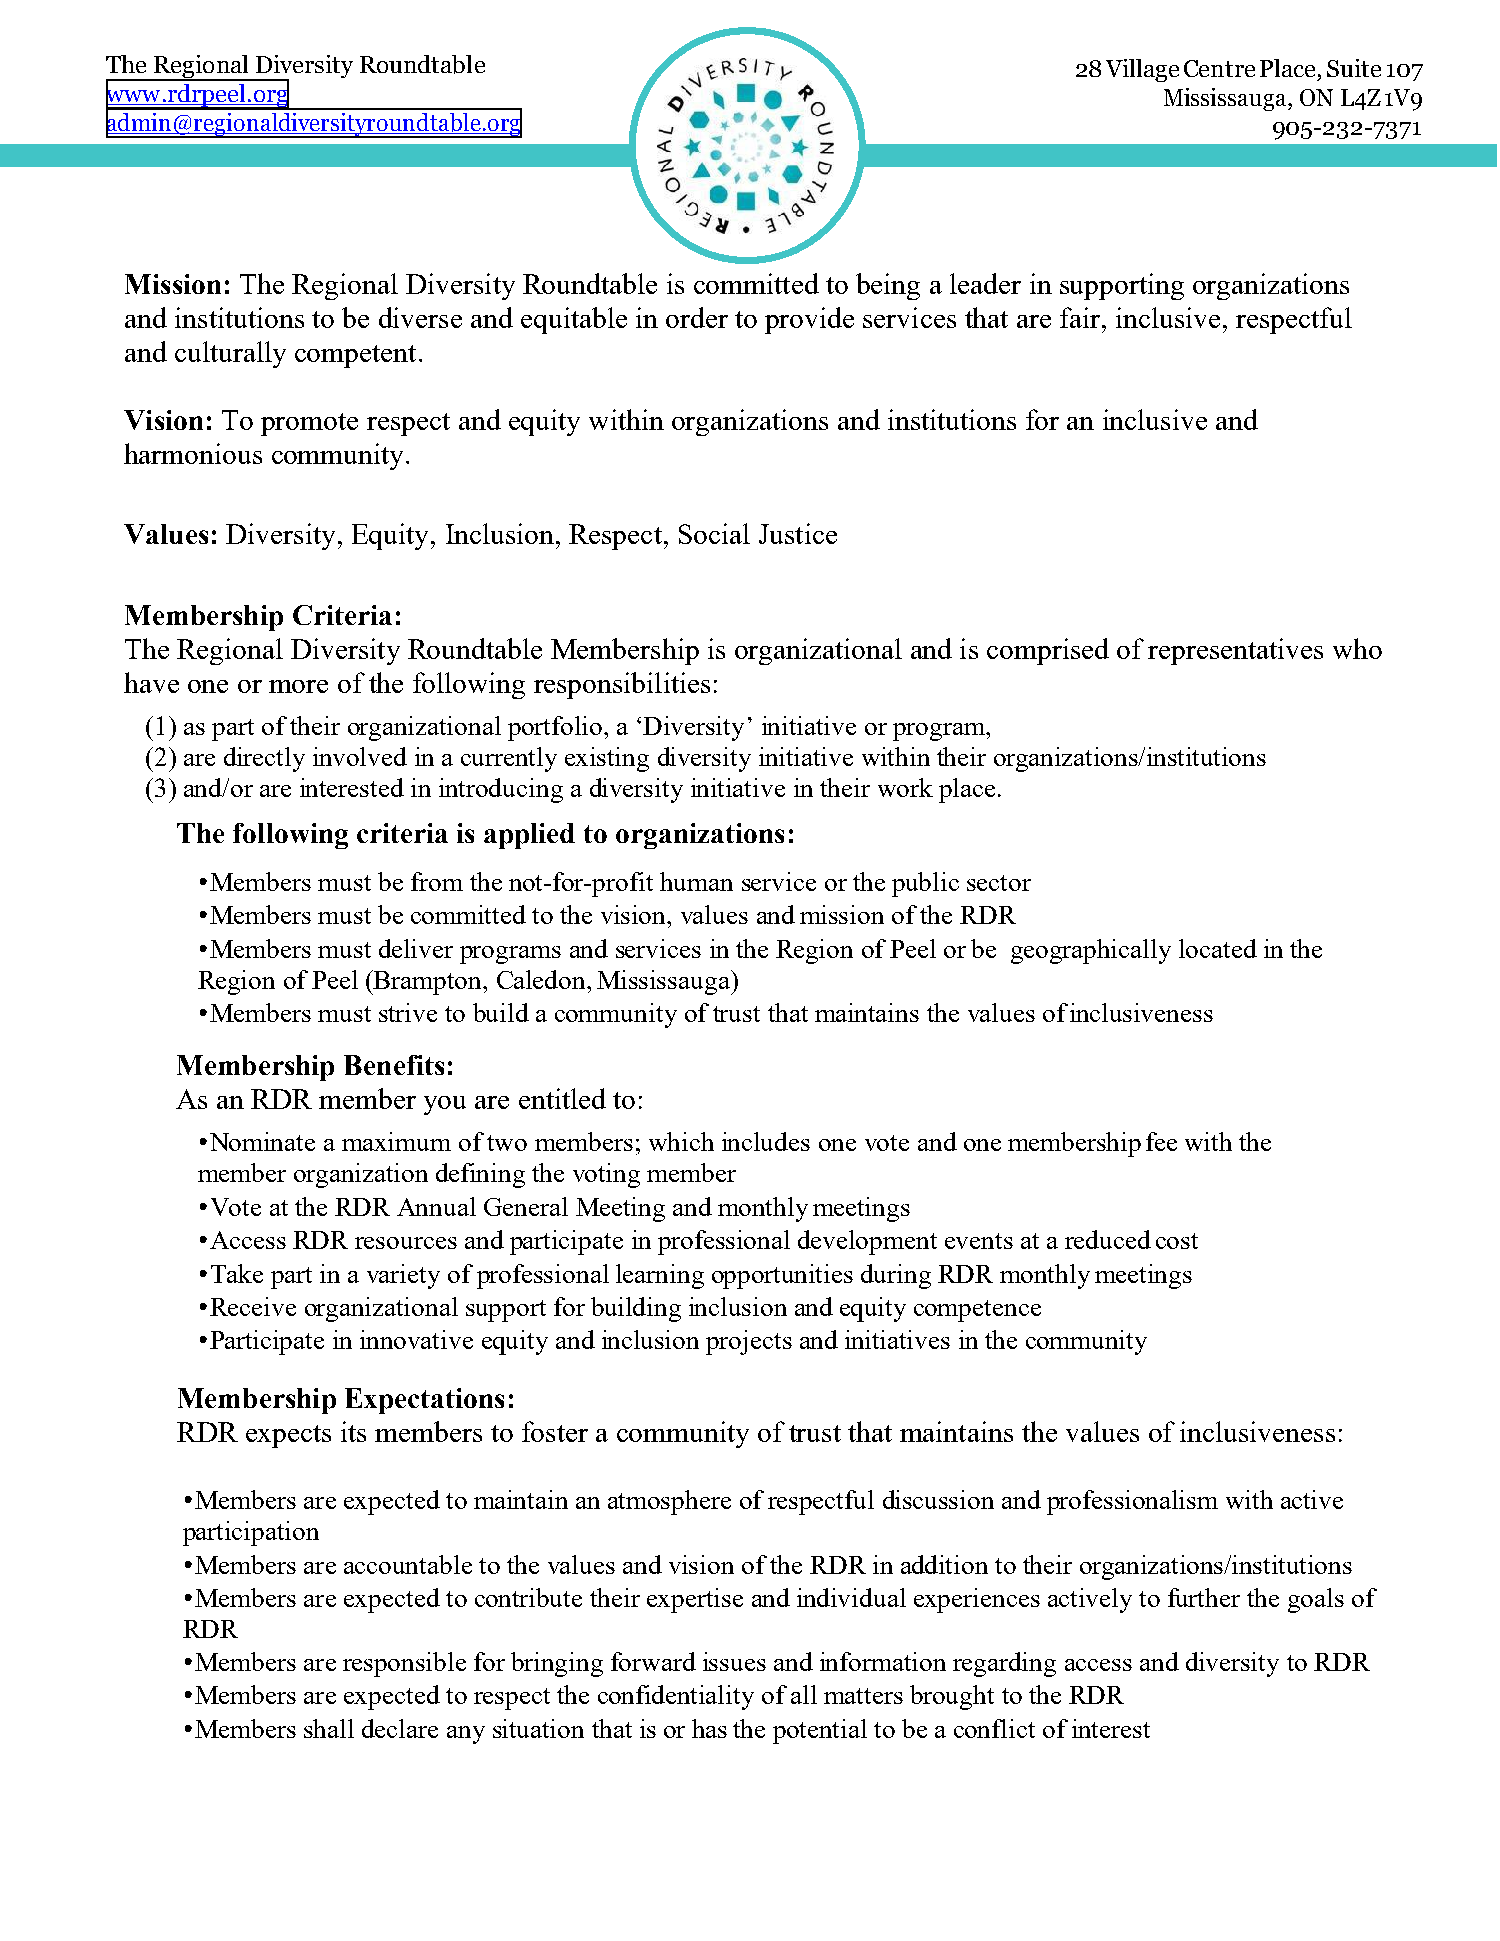  I want to click on shall, so click(329, 1728).
